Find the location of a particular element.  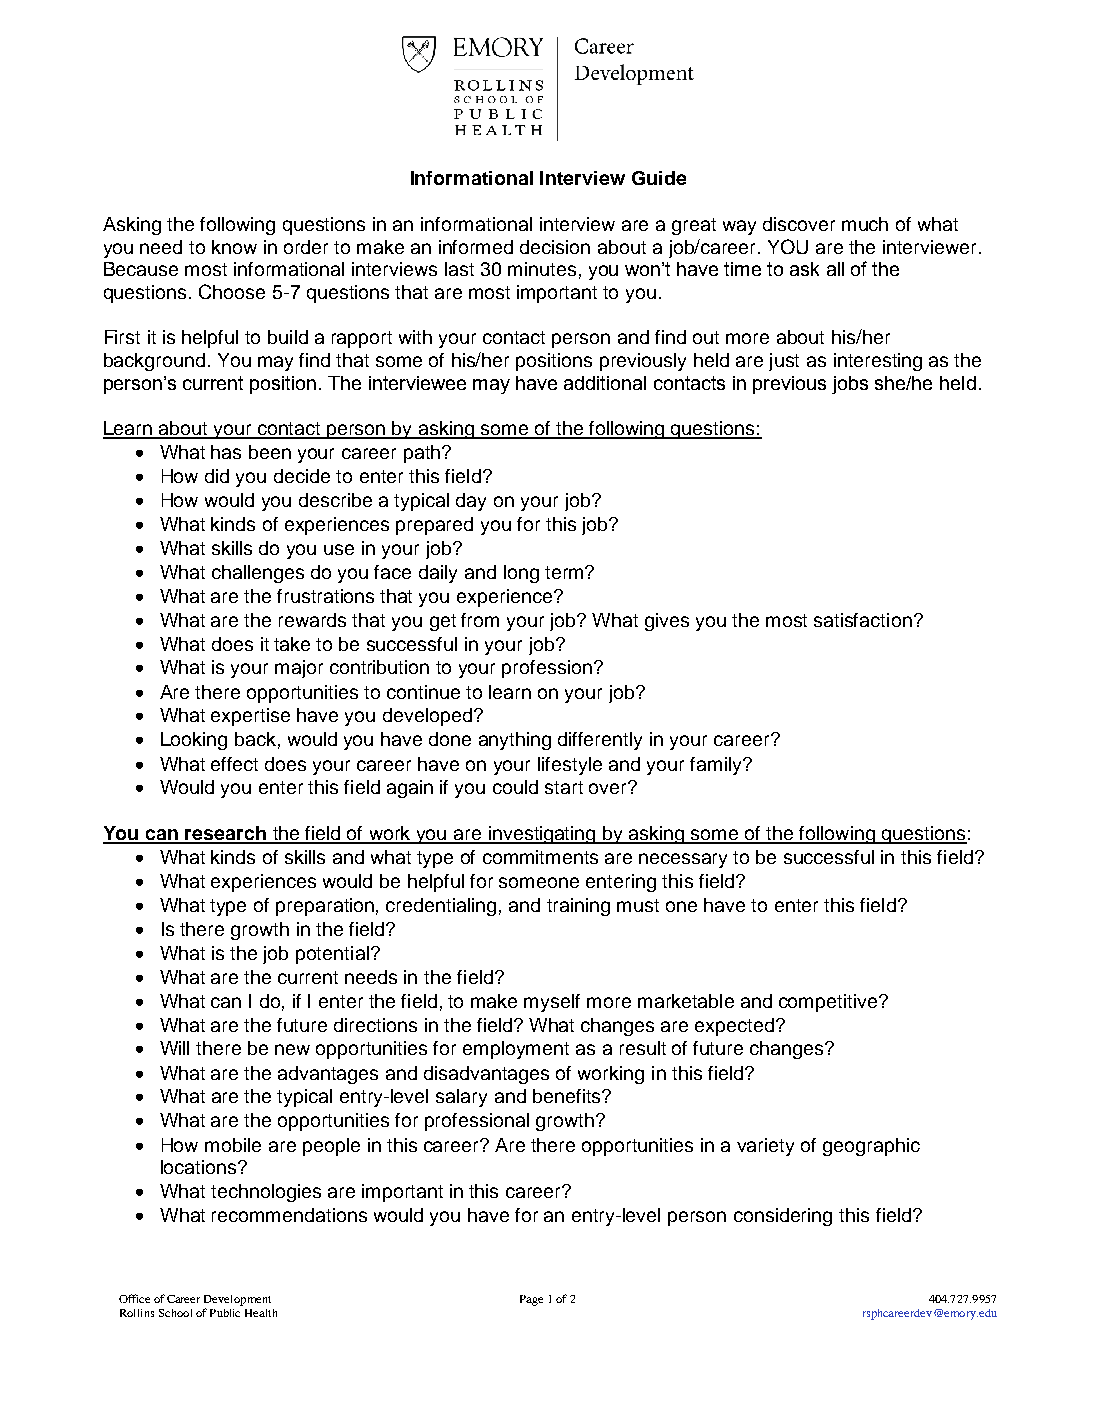

Page is located at coordinates (531, 1300).
